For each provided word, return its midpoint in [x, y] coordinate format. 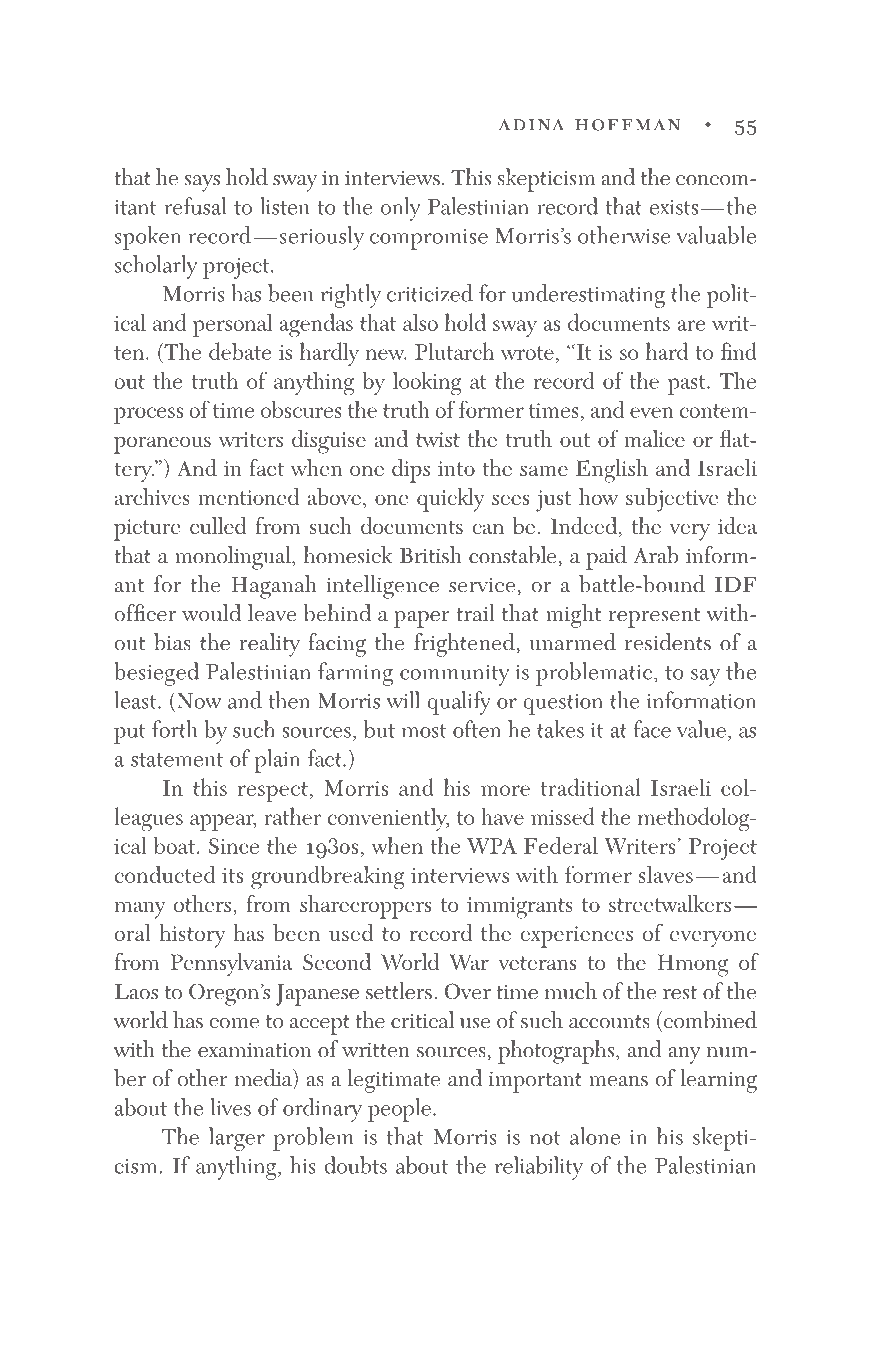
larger [237, 1139]
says [202, 183]
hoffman [628, 125]
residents [668, 642]
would [211, 613]
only [401, 209]
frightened [464, 645]
